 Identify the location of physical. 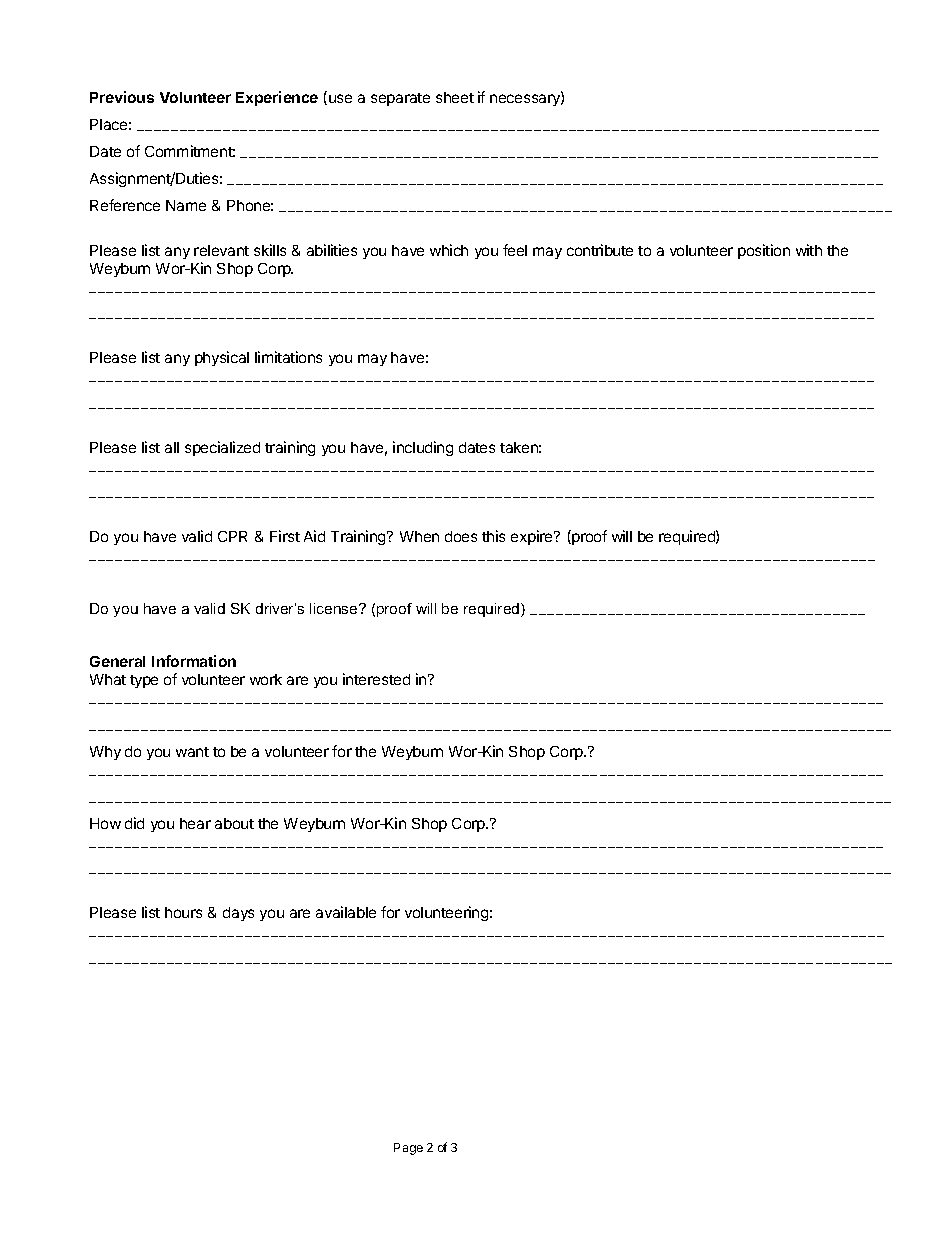
(222, 358).
